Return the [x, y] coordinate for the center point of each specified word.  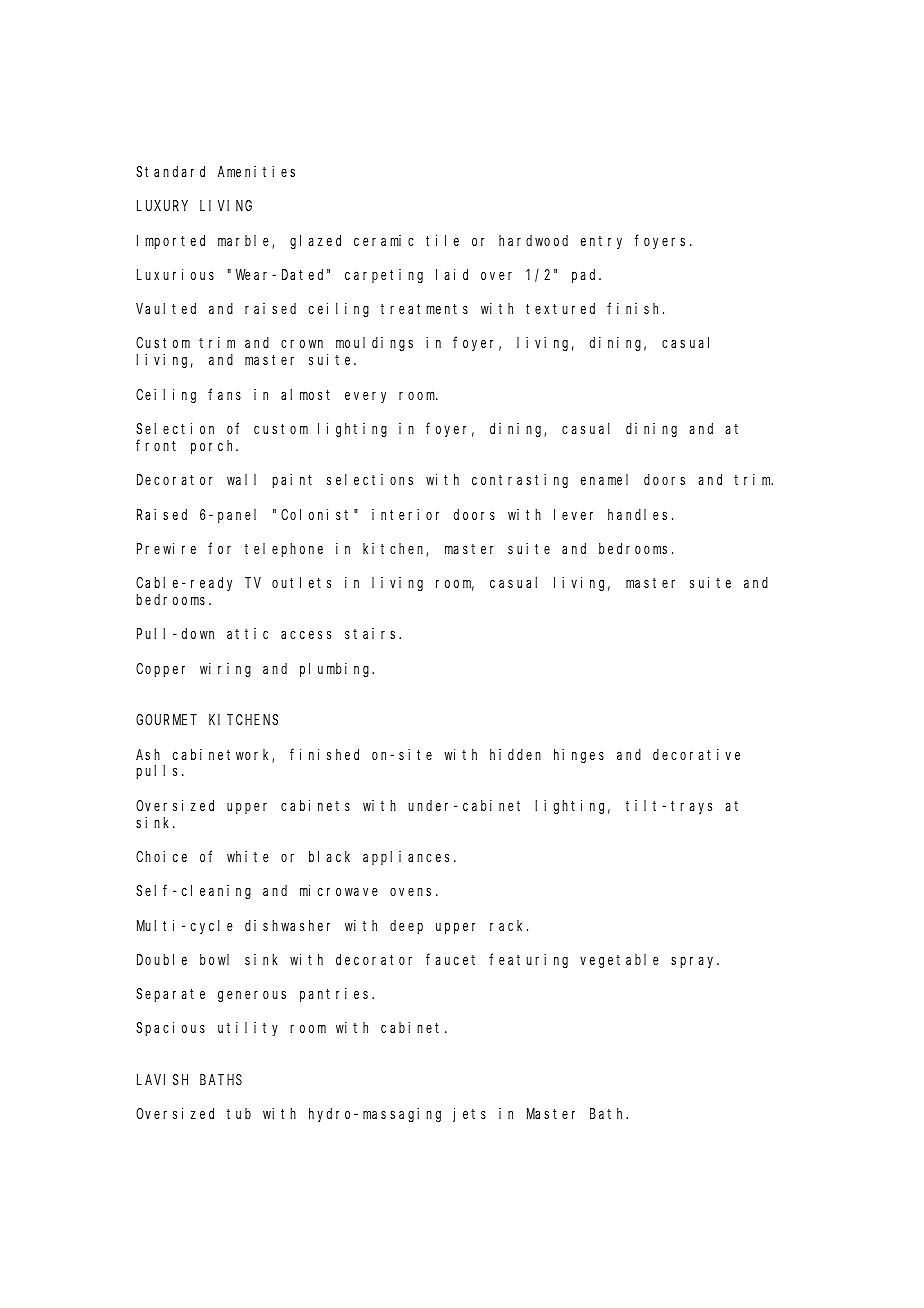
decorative [696, 754]
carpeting [384, 276]
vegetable [619, 961]
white [248, 856]
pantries [336, 995]
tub [239, 1113]
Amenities [256, 171]
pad [586, 276]
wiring [225, 670]
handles [637, 514]
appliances [409, 858]
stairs [372, 633]
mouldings [374, 344]
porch [214, 447]
